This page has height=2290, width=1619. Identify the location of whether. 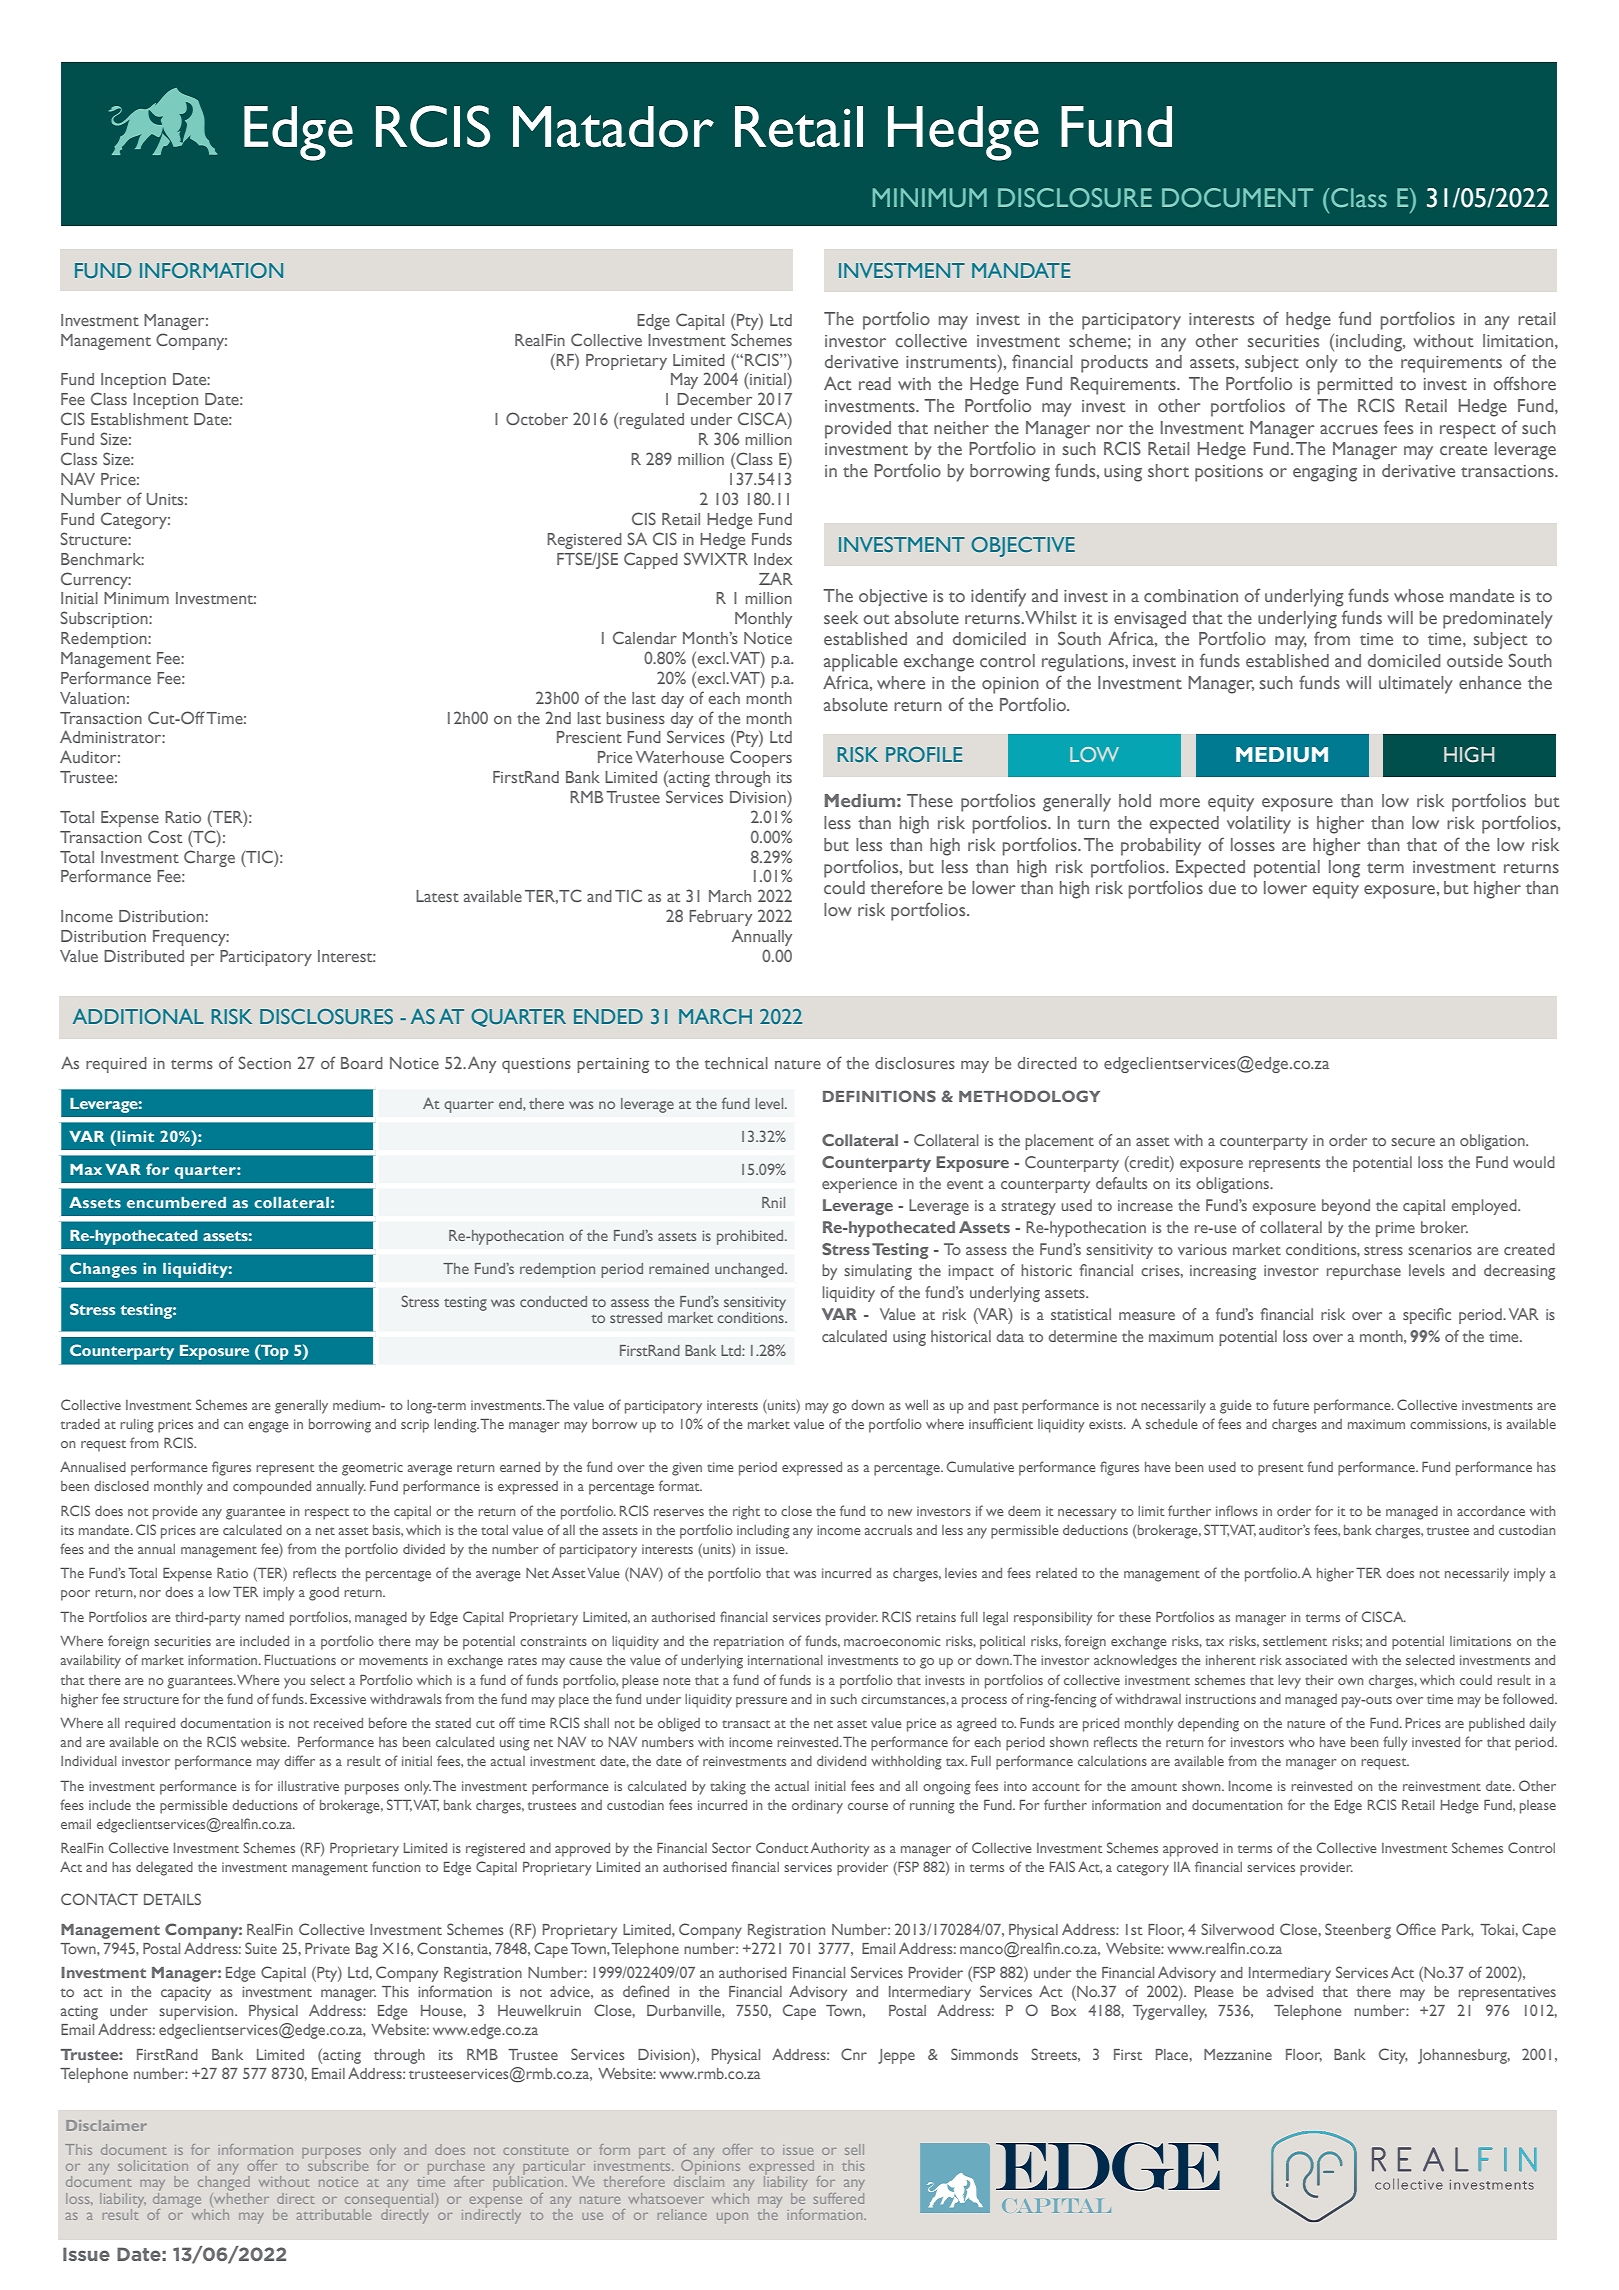
(240, 2197).
